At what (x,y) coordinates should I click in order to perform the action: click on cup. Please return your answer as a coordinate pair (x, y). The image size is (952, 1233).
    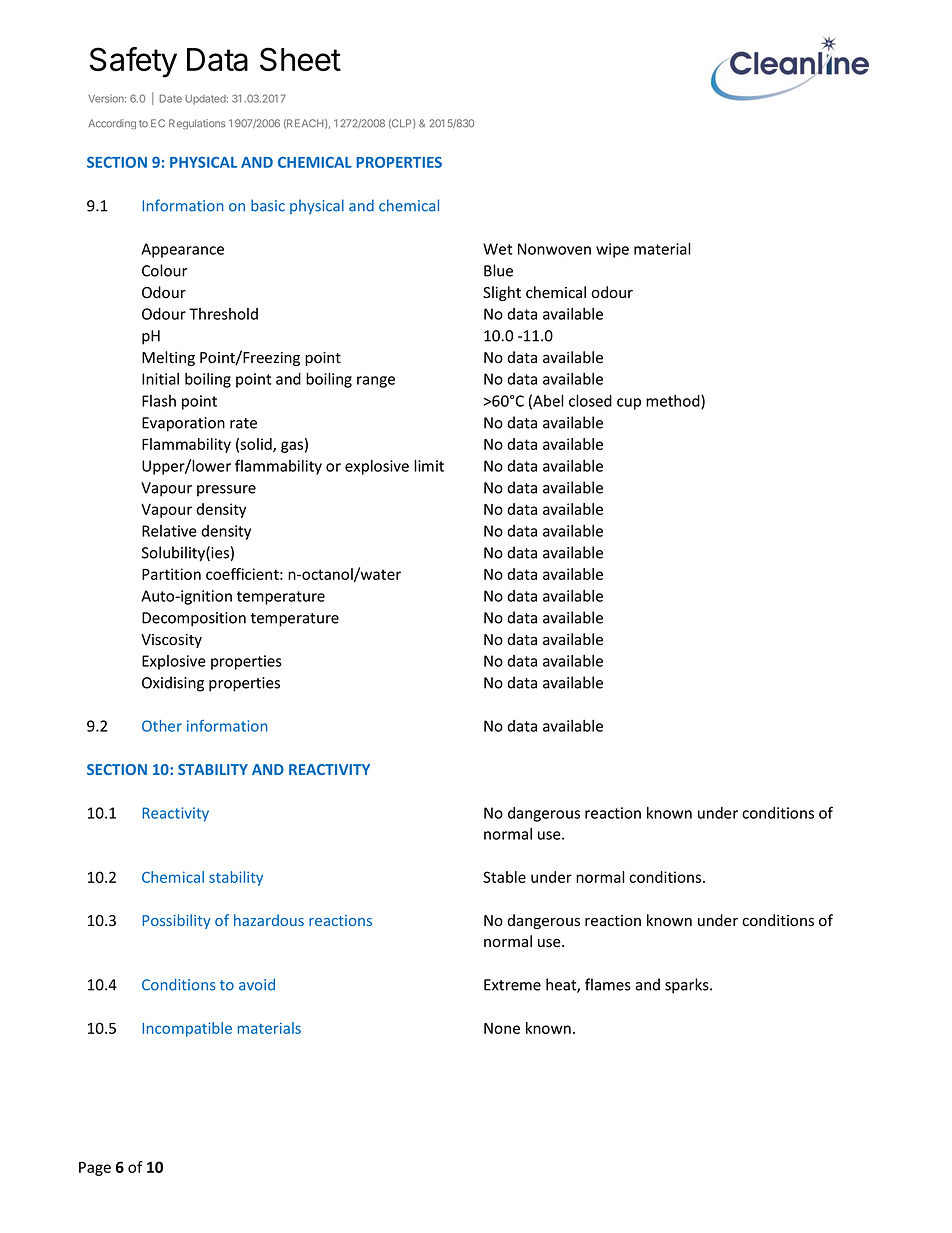
    Looking at the image, I should click on (629, 404).
